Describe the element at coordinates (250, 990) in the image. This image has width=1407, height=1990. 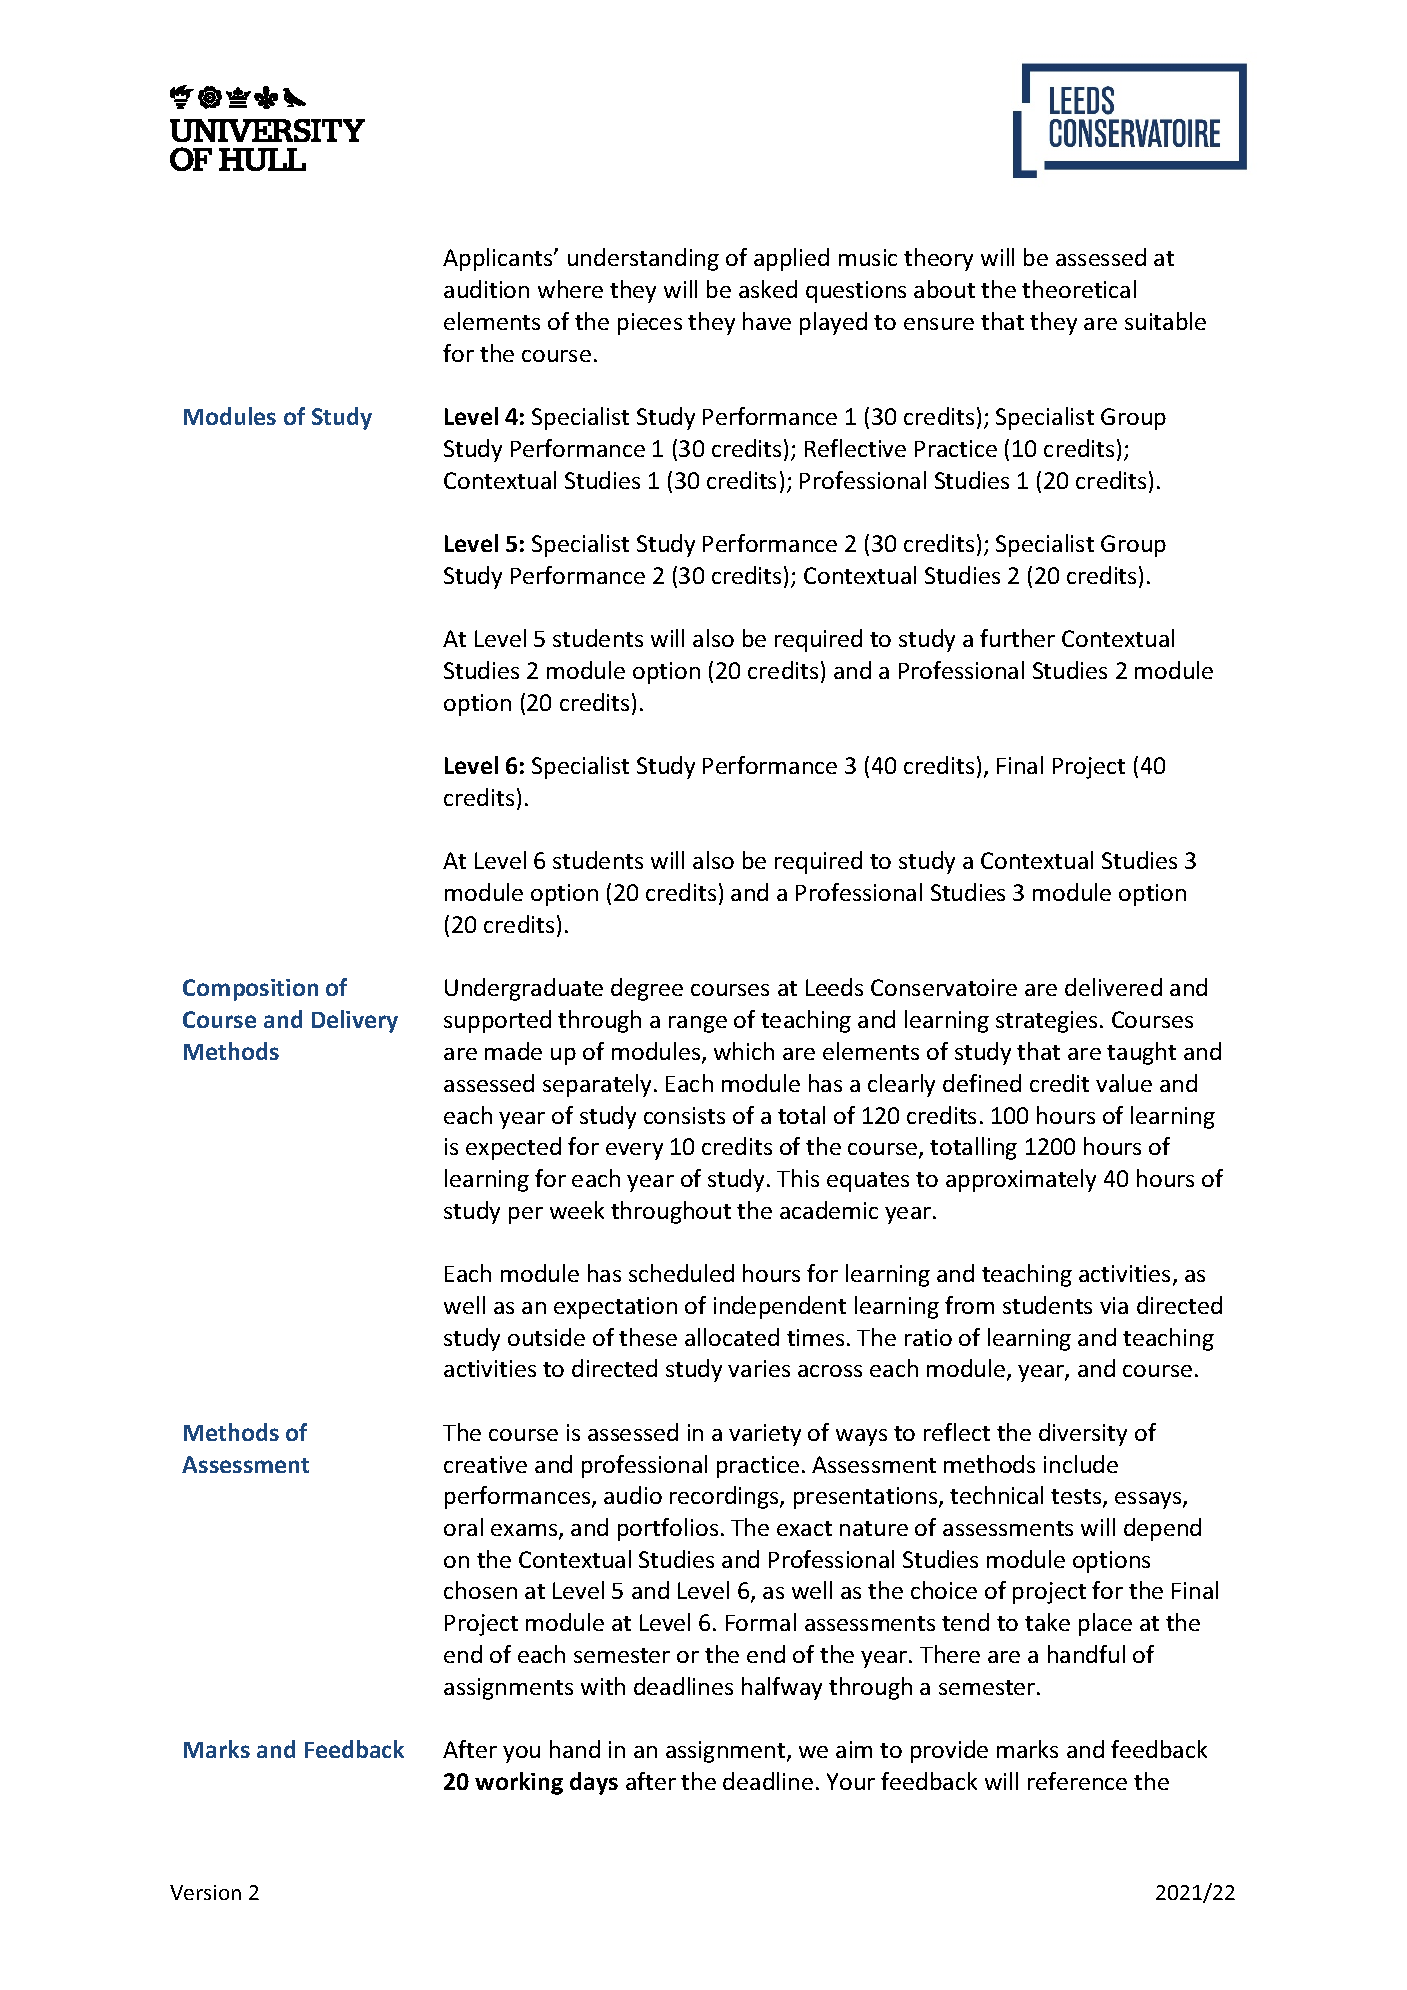
I see `Composition` at that location.
